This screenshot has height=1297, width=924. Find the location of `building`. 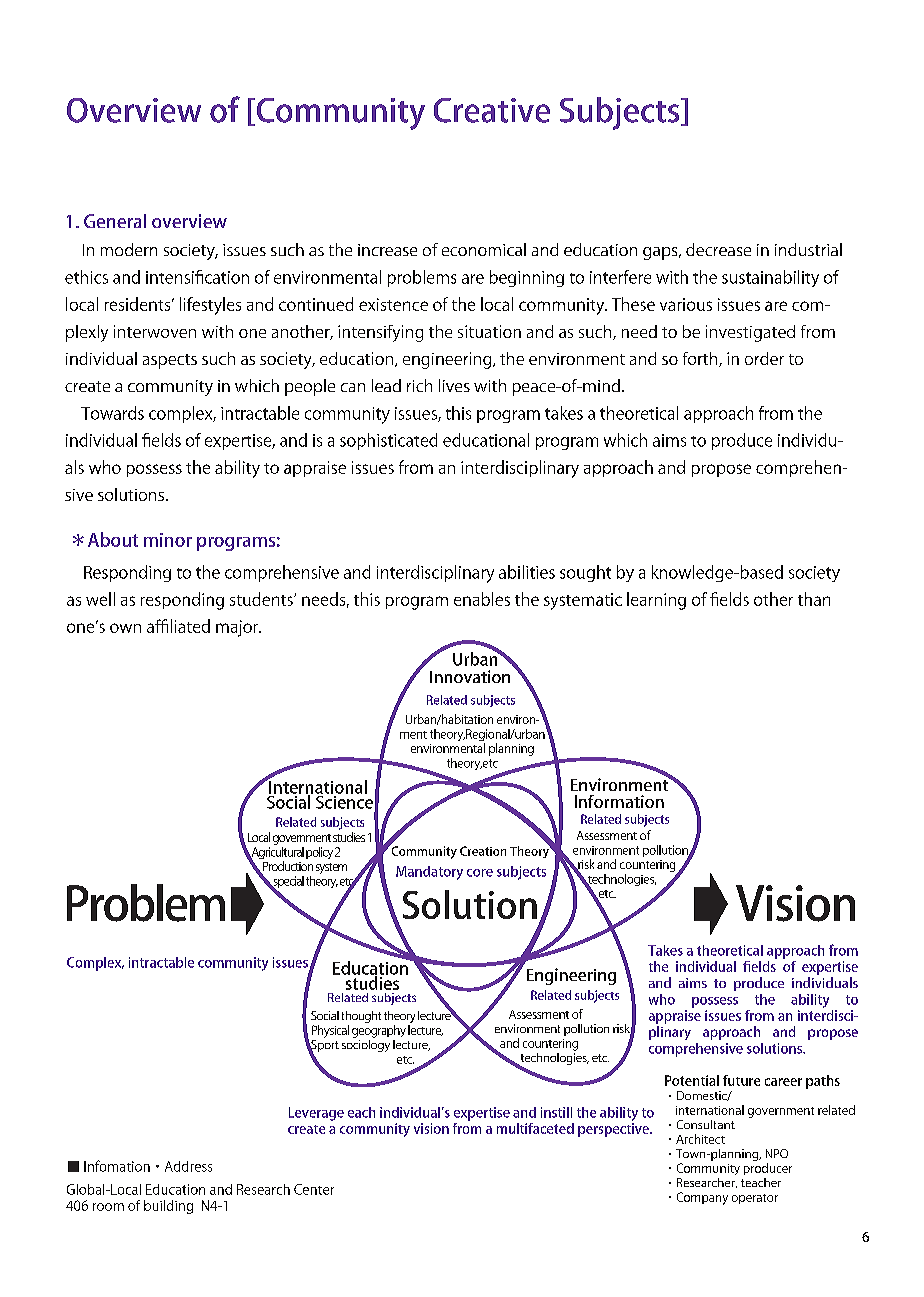

building is located at coordinates (168, 1207).
